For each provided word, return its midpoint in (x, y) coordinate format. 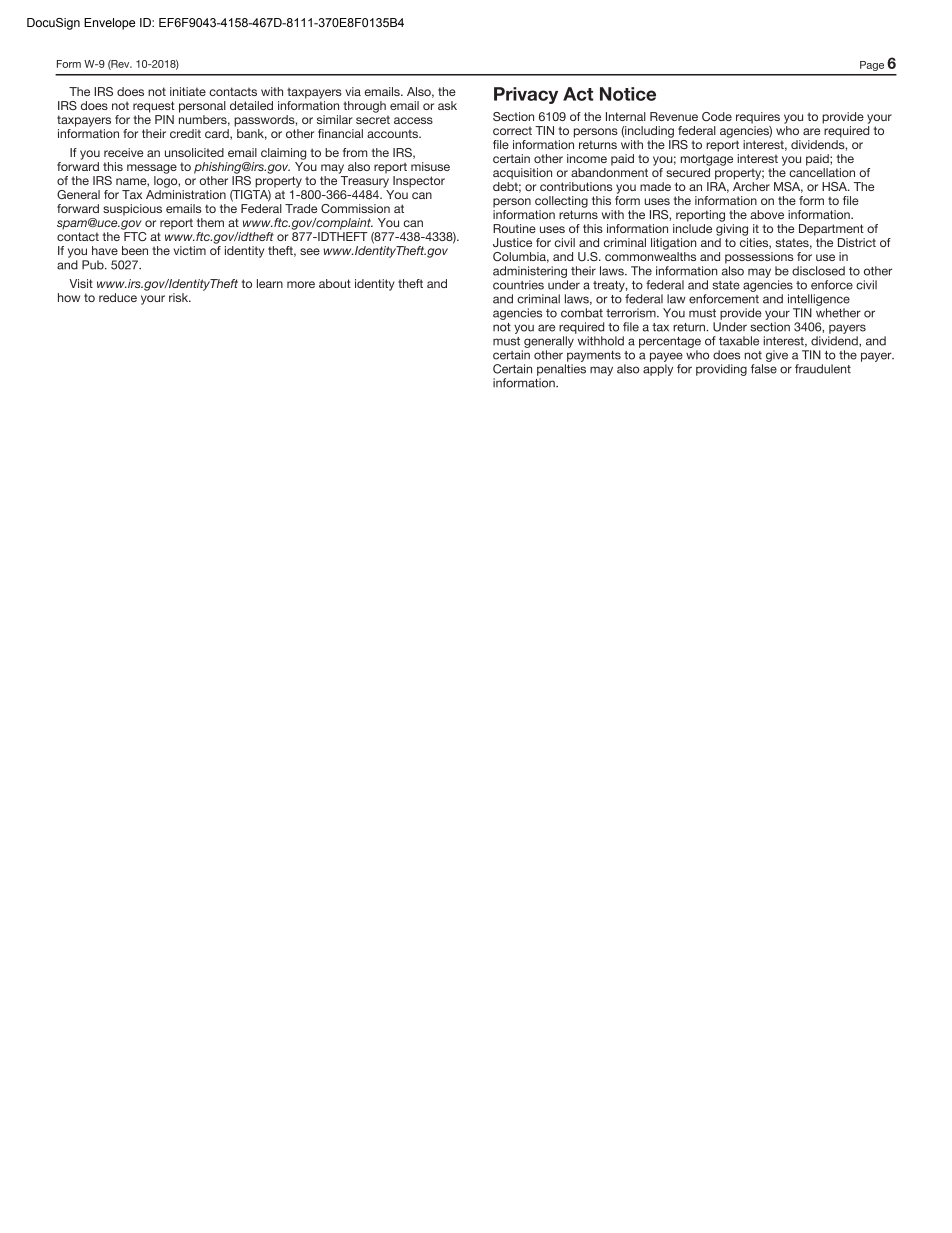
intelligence (819, 300)
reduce (118, 297)
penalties (561, 370)
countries (518, 285)
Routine (514, 228)
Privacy (526, 95)
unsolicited (194, 152)
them (210, 222)
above (767, 214)
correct (512, 131)
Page (872, 66)
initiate (188, 91)
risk (180, 297)
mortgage (707, 160)
